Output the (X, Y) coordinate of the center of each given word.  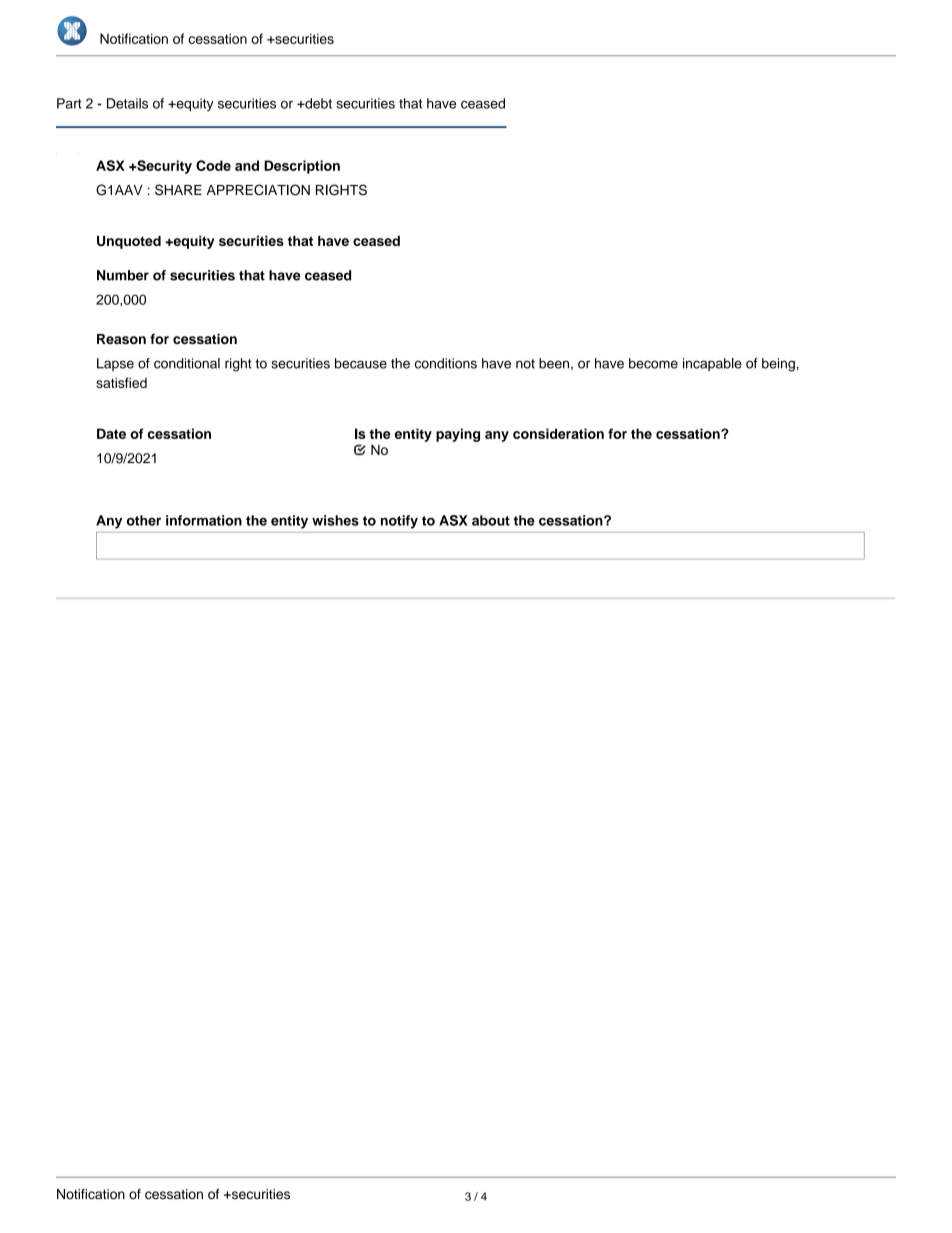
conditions (446, 363)
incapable (712, 364)
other (144, 520)
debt (317, 103)
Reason (121, 339)
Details (127, 103)
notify (399, 522)
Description (302, 167)
